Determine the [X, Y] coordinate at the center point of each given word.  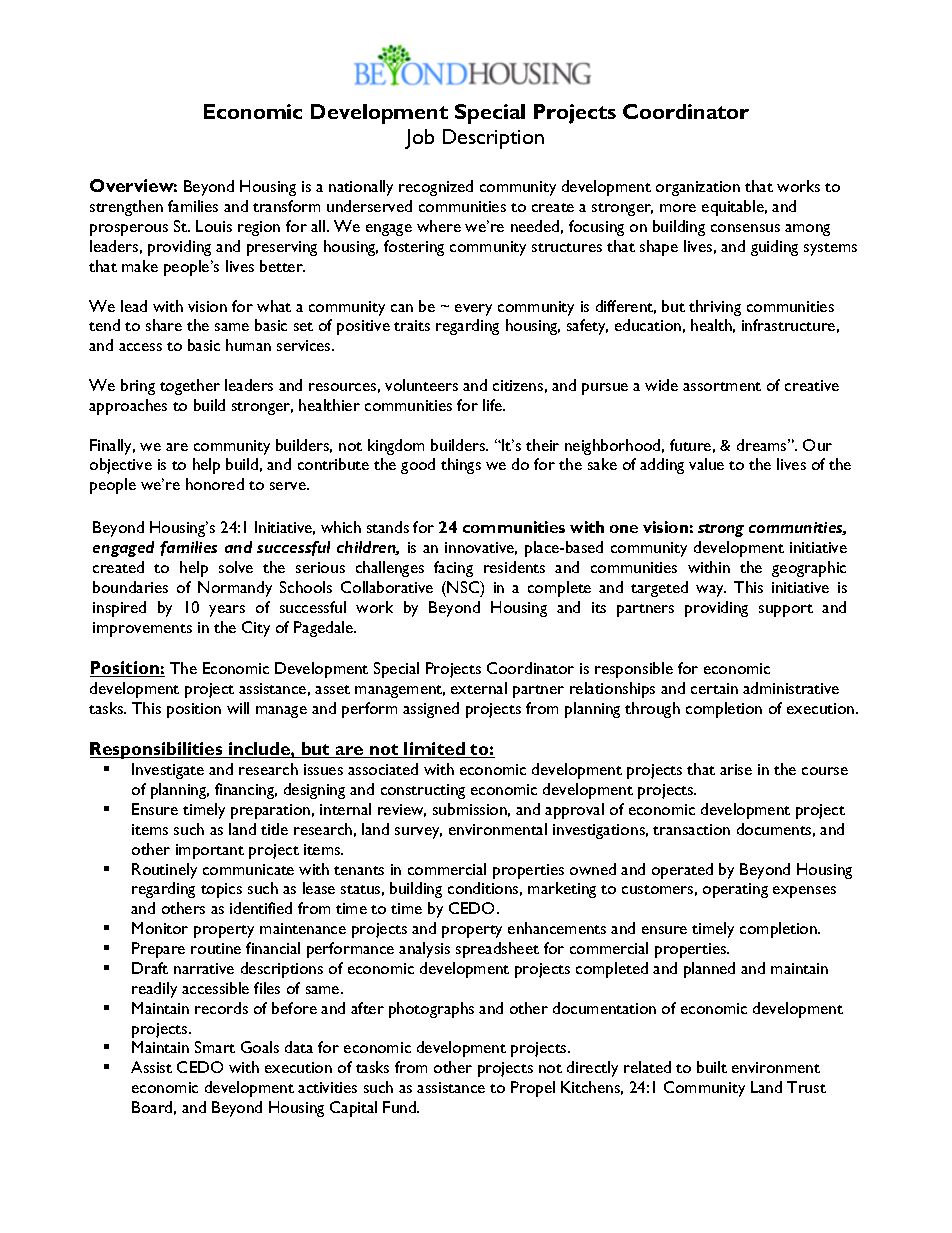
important [210, 851]
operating [735, 890]
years [227, 611]
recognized [436, 188]
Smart [215, 1047]
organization [698, 188]
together [190, 387]
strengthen [126, 208]
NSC [464, 588]
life [494, 405]
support [786, 610]
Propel [533, 1089]
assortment [722, 386]
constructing [423, 791]
